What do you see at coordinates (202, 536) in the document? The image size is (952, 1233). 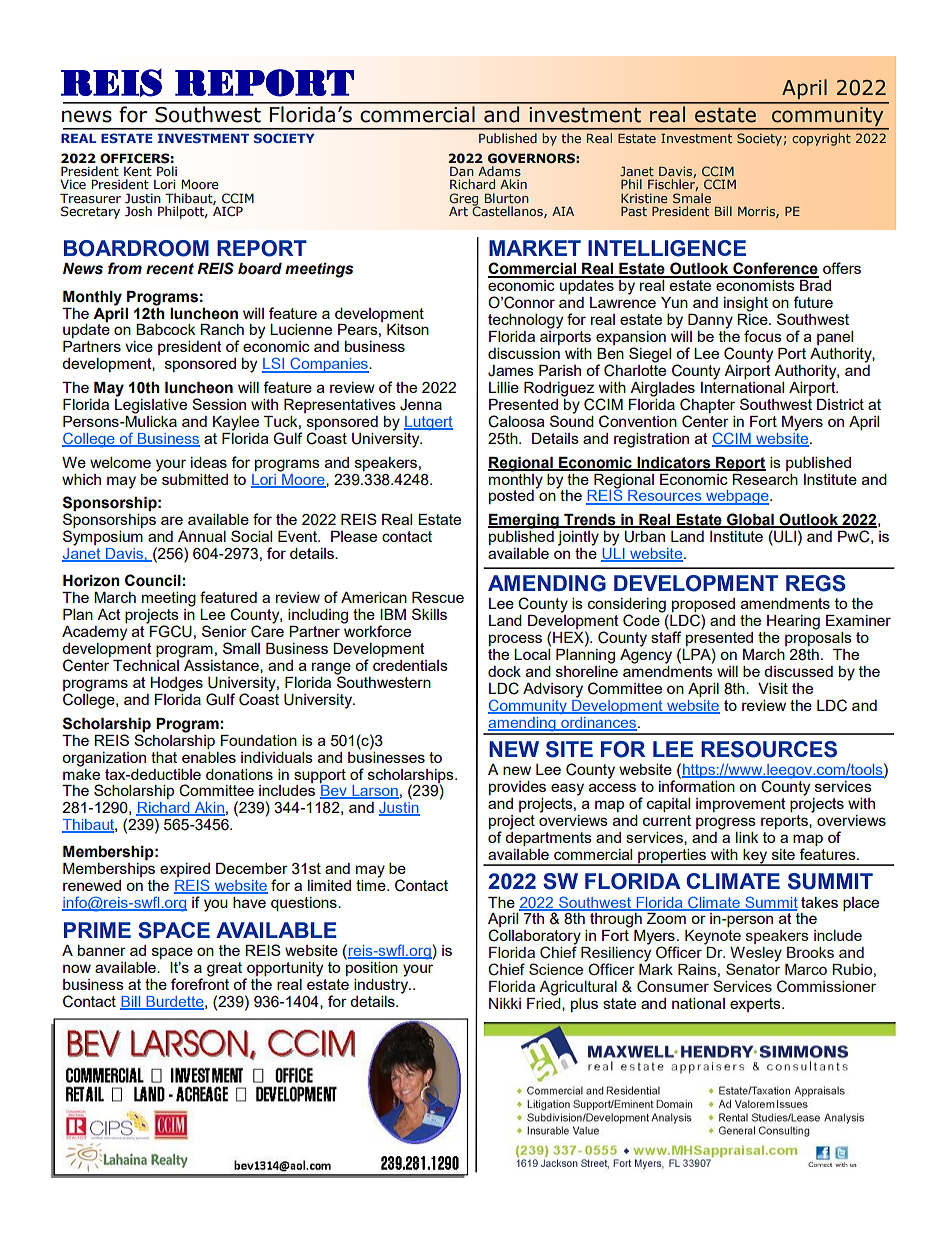 I see `Annual` at bounding box center [202, 536].
